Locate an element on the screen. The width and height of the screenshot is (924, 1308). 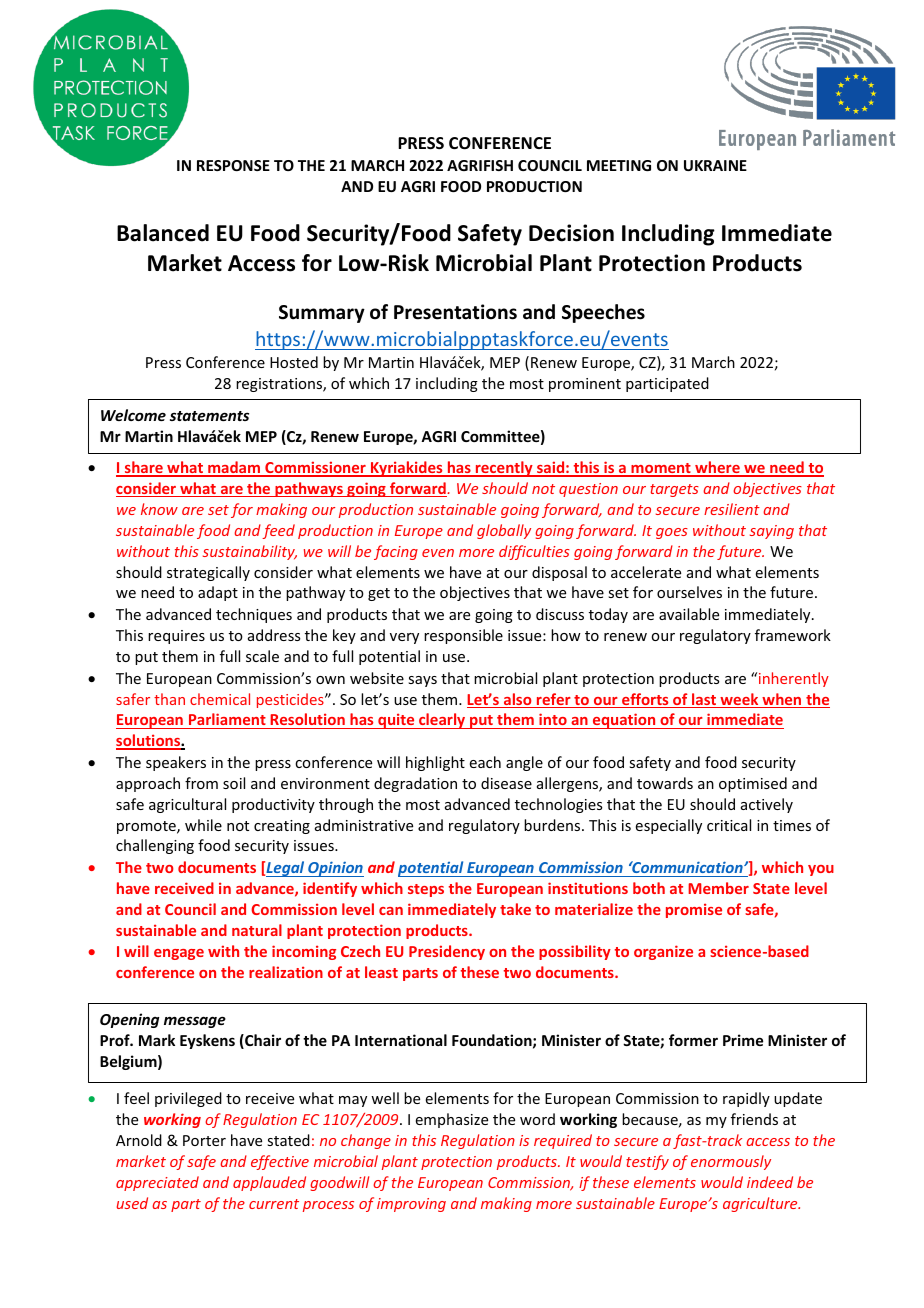
ourselves is located at coordinates (689, 592).
